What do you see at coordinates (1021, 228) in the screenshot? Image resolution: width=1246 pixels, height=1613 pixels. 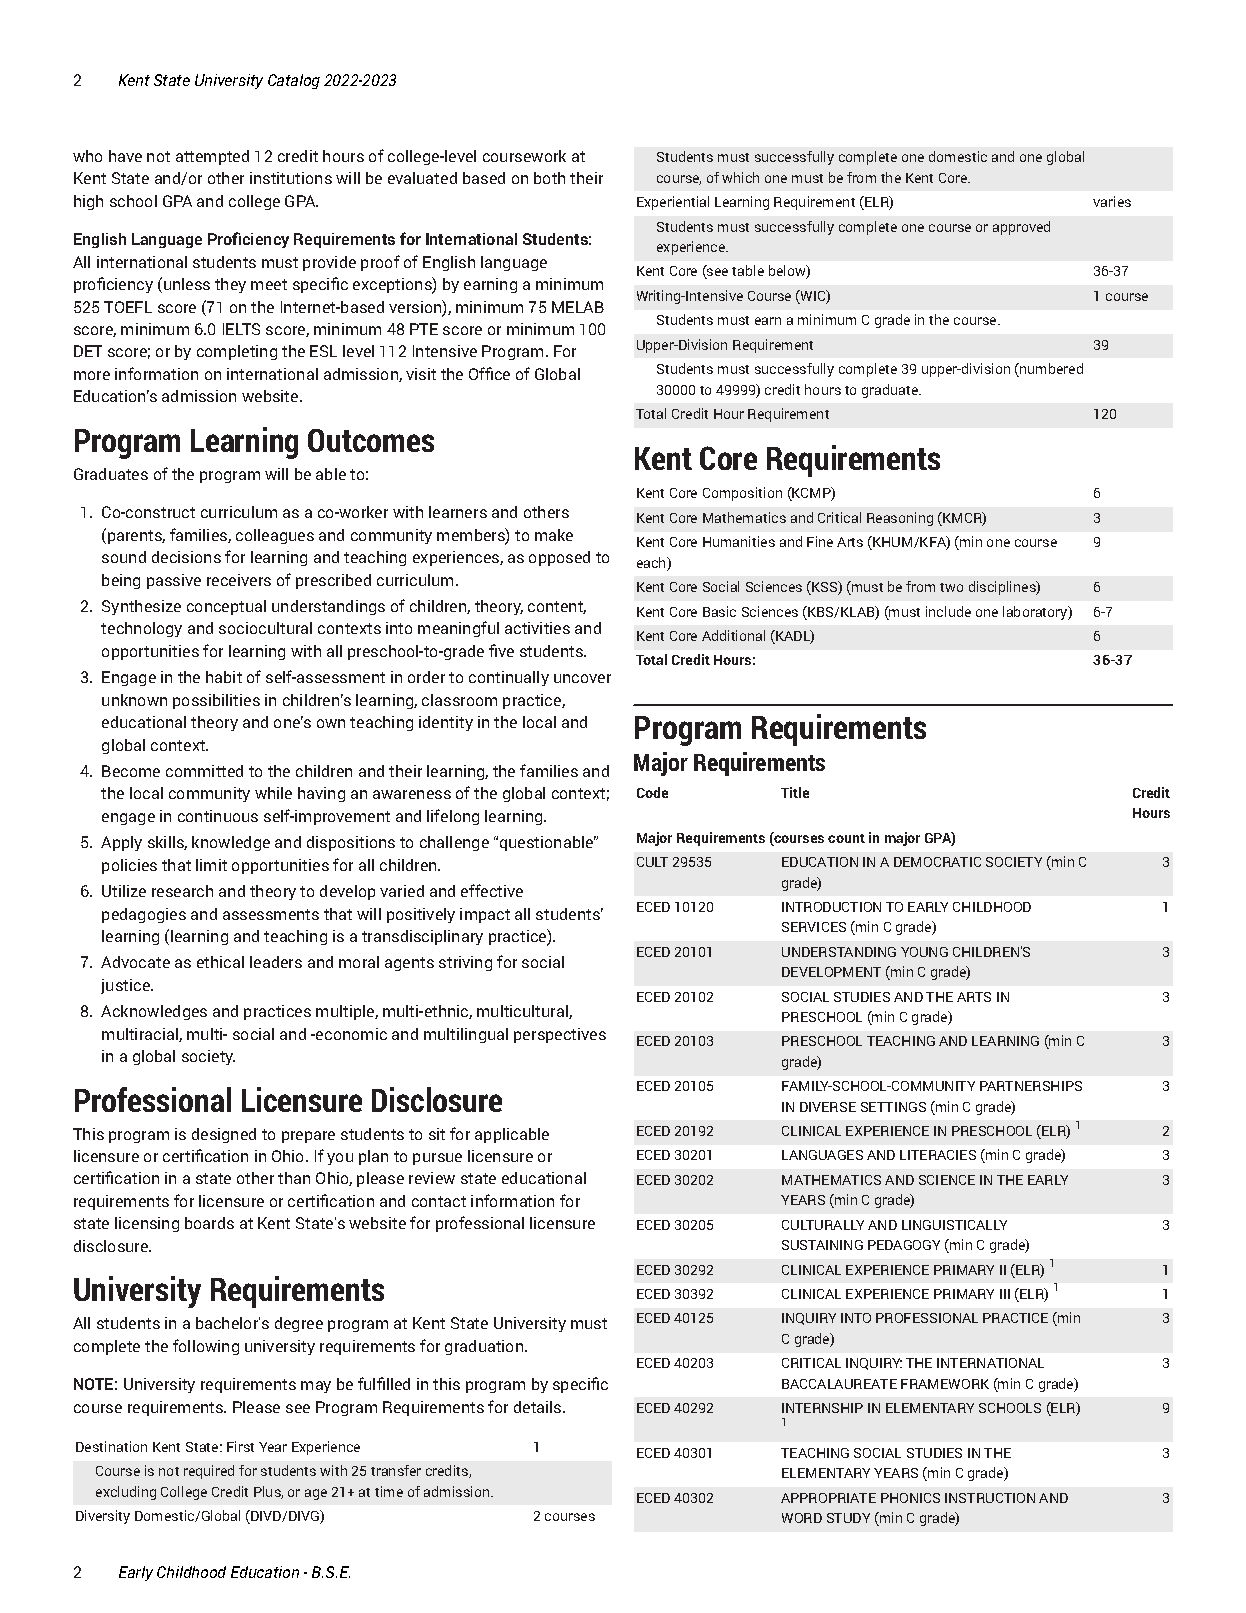 I see `approved` at bounding box center [1021, 228].
